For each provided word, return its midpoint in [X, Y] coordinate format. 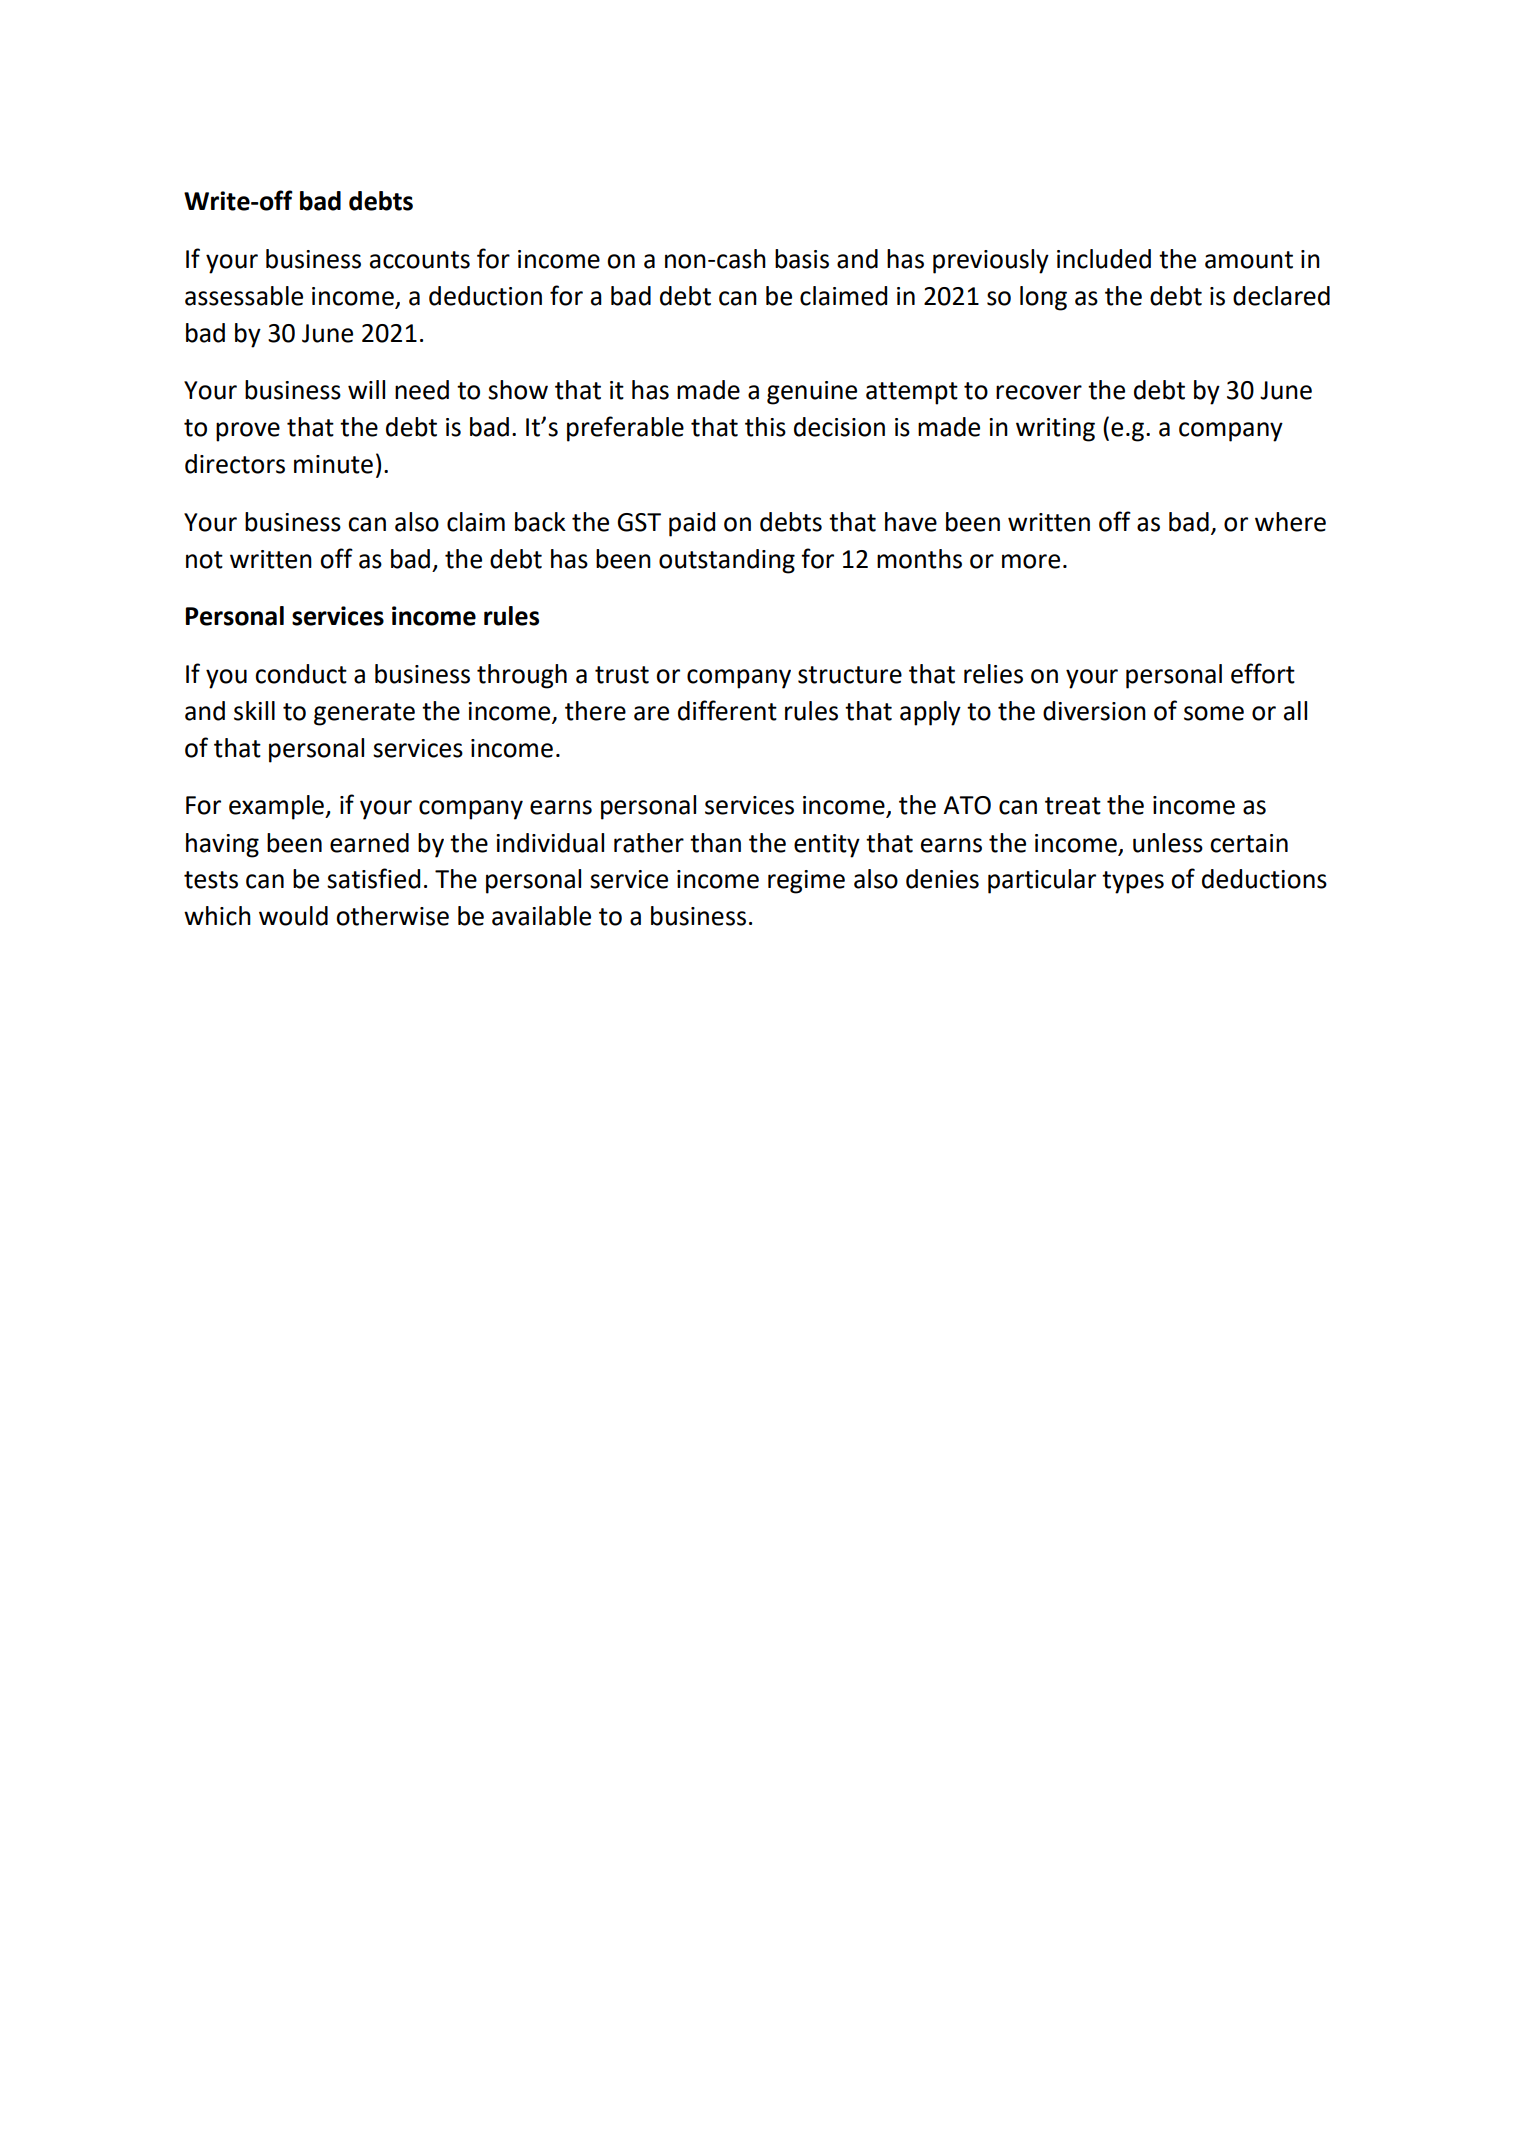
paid [692, 524]
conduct [301, 674]
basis [802, 259]
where [1290, 522]
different [727, 710]
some [1214, 713]
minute [333, 464]
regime [806, 882]
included [1104, 259]
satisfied [373, 878]
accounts [420, 260]
